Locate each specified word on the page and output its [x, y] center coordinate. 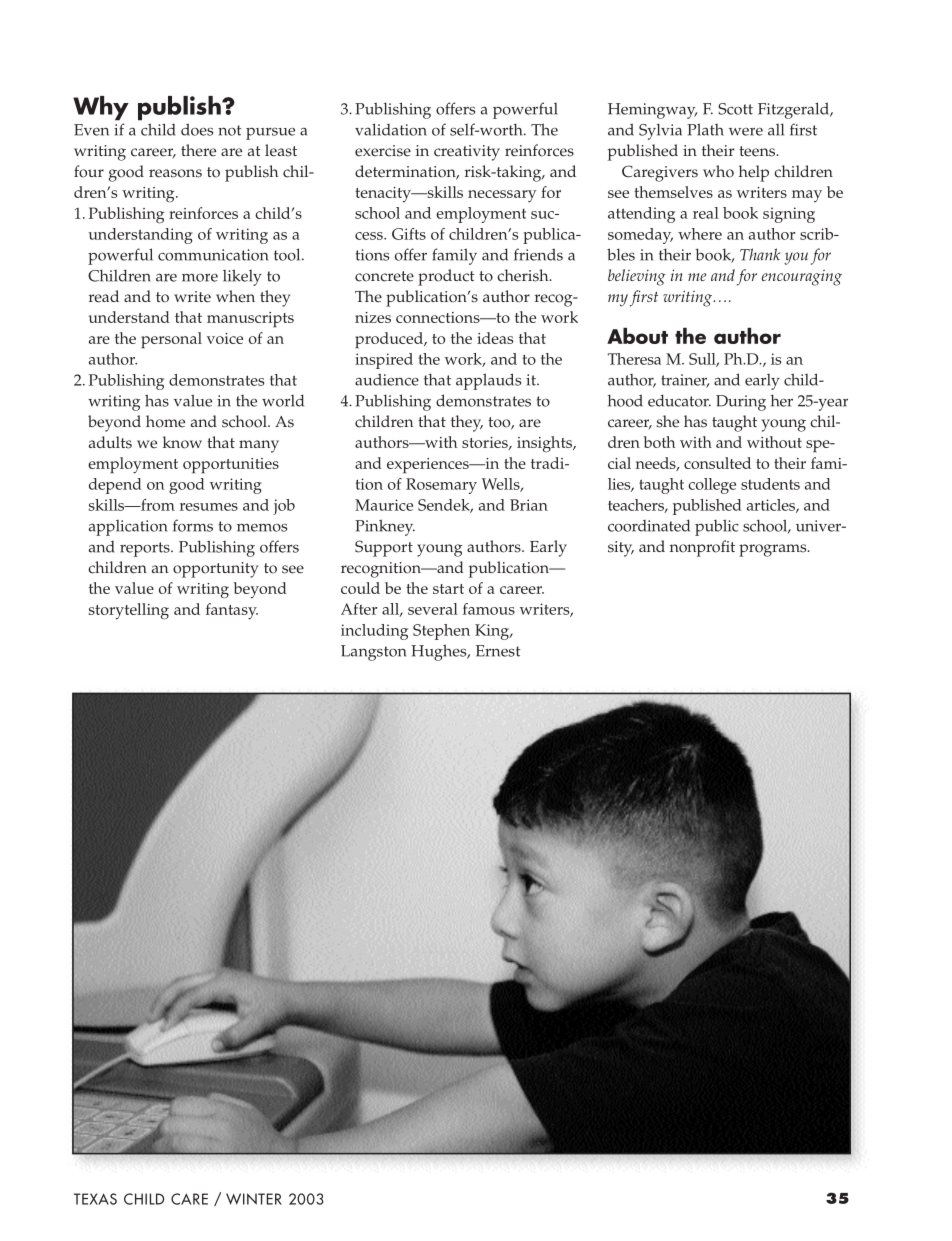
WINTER [254, 1199]
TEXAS [95, 1199]
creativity [467, 153]
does [197, 129]
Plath [705, 129]
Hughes [440, 652]
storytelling [129, 611]
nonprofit [702, 548]
